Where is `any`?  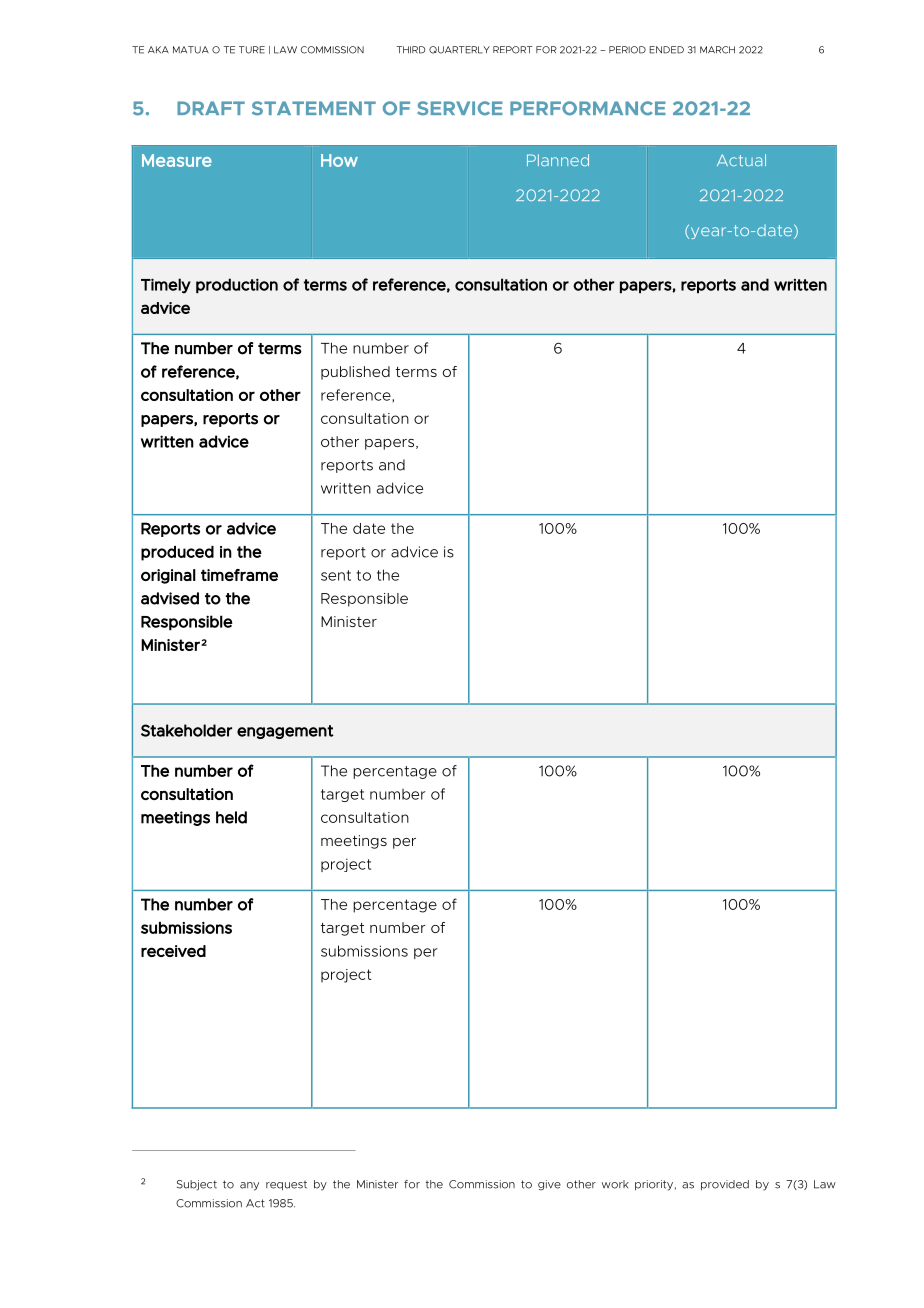
any is located at coordinates (249, 1186).
